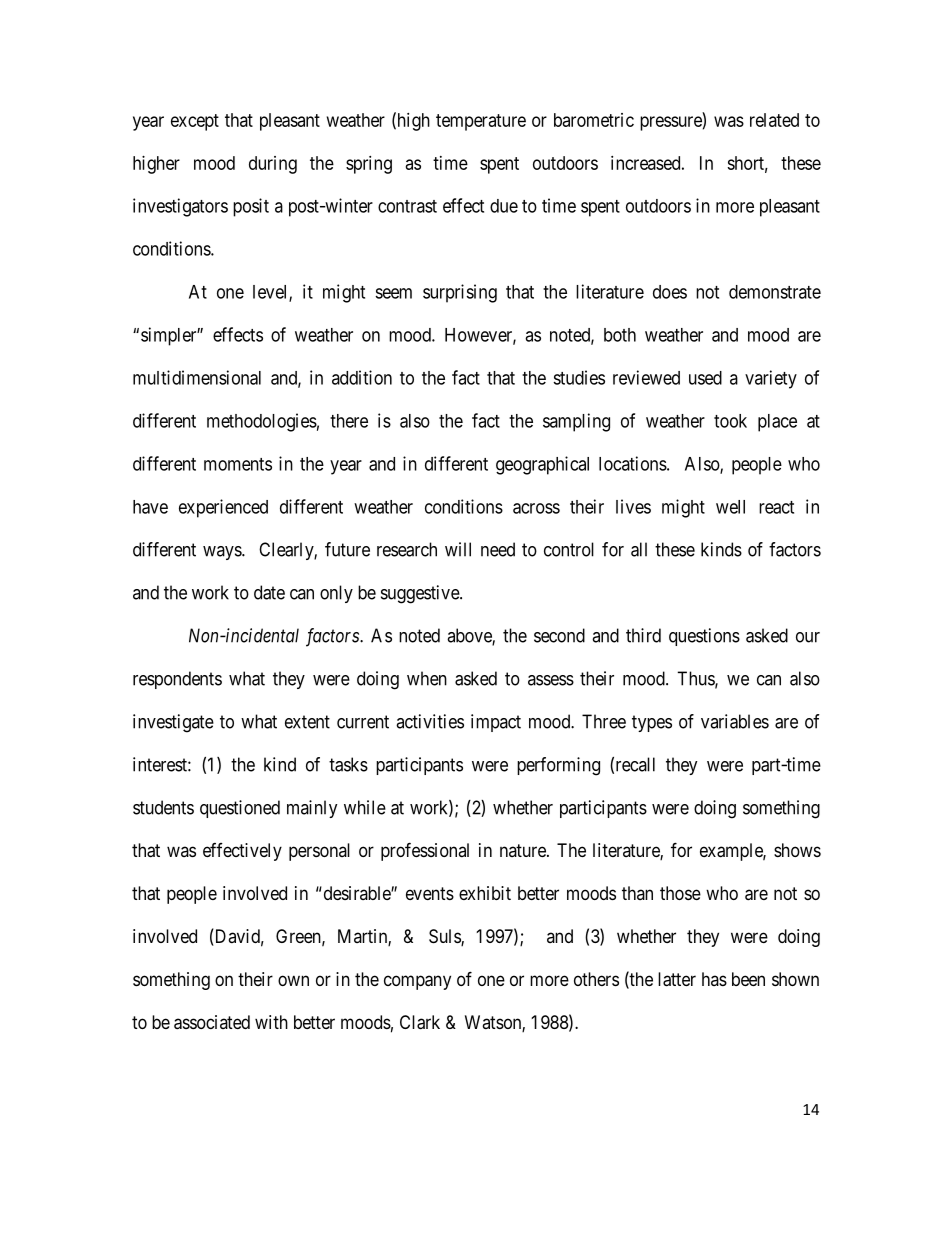 Image resolution: width=952 pixels, height=1233 pixels. What do you see at coordinates (212, 1022) in the screenshot?
I see `associated` at bounding box center [212, 1022].
